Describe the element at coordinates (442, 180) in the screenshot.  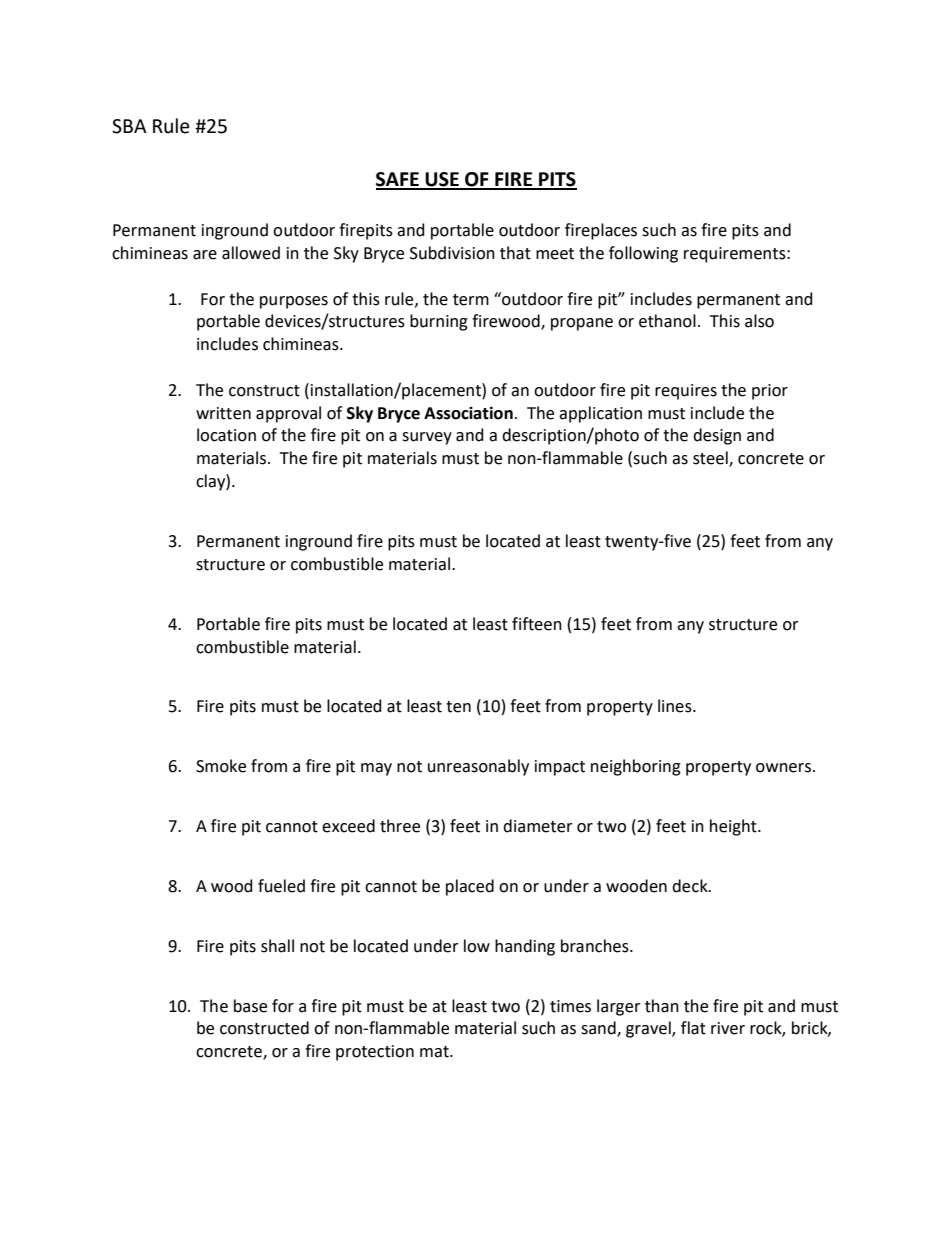
I see `USE` at that location.
